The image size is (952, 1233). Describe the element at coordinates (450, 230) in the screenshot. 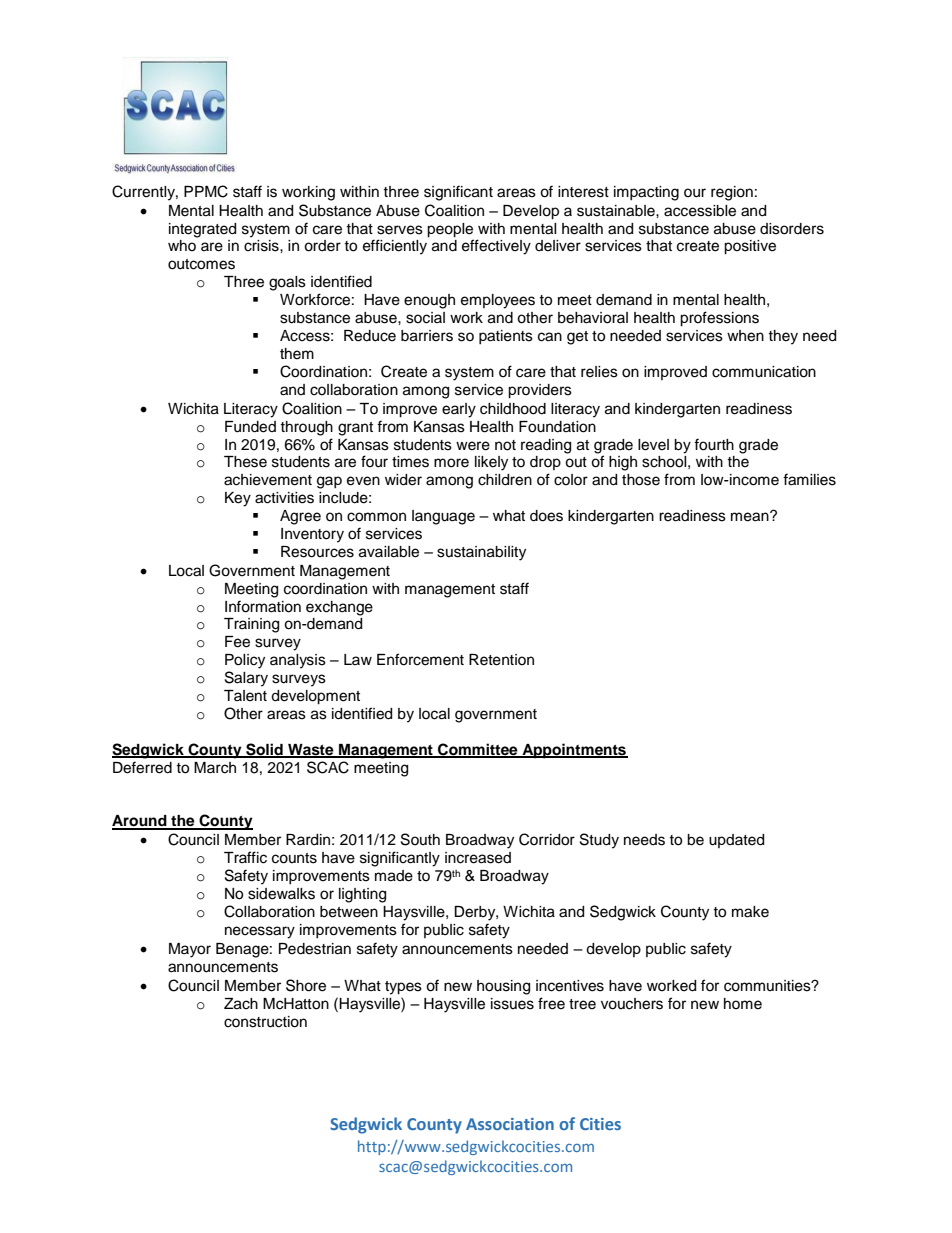

I see `people` at that location.
